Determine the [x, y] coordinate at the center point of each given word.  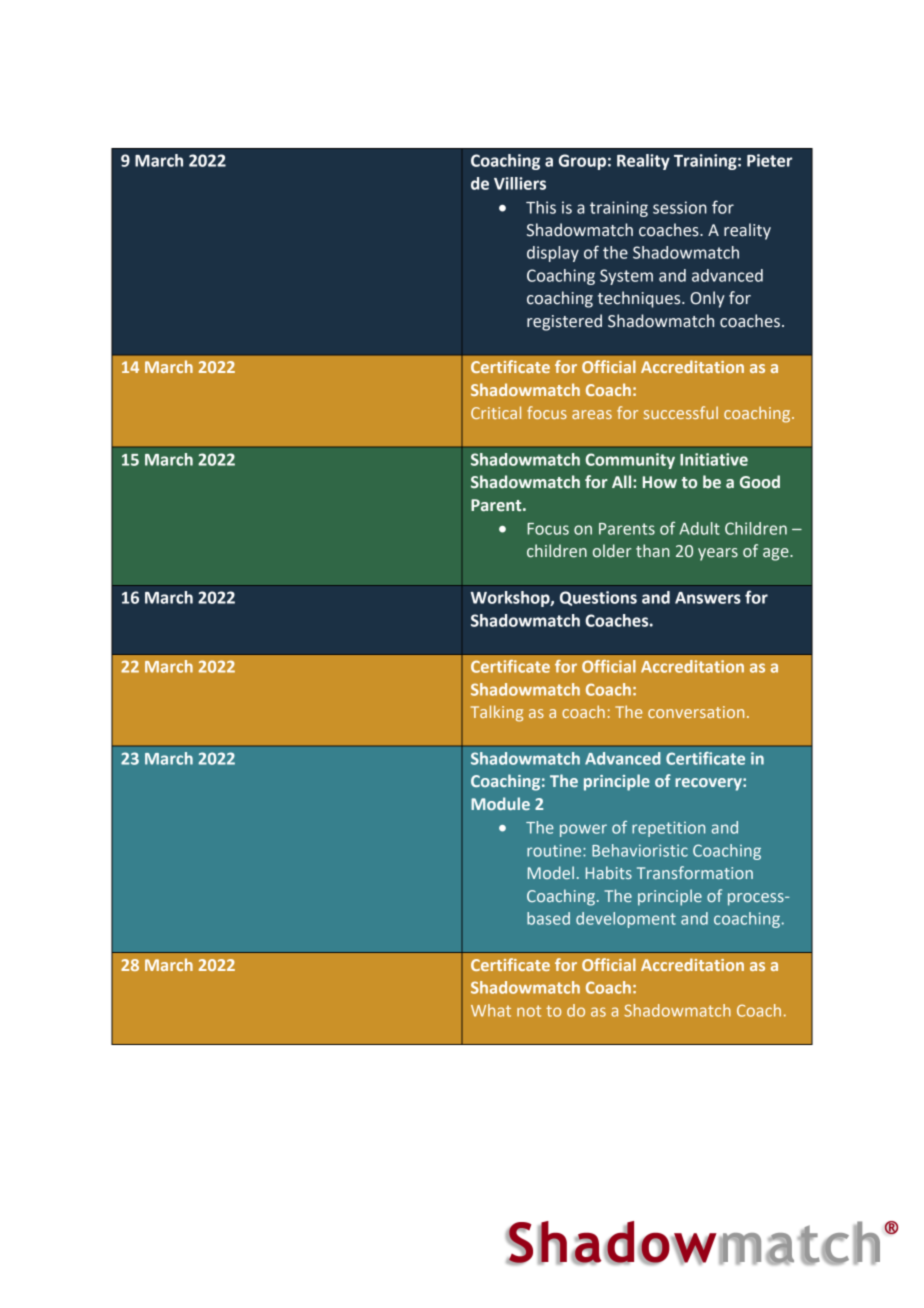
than [653, 551]
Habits [609, 872]
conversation [696, 712]
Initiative [714, 459]
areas [592, 414]
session [680, 207]
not [529, 1011]
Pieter [769, 160]
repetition [668, 829]
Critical [496, 412]
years [718, 554]
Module [500, 803]
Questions [598, 598]
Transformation [695, 872]
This [541, 207]
